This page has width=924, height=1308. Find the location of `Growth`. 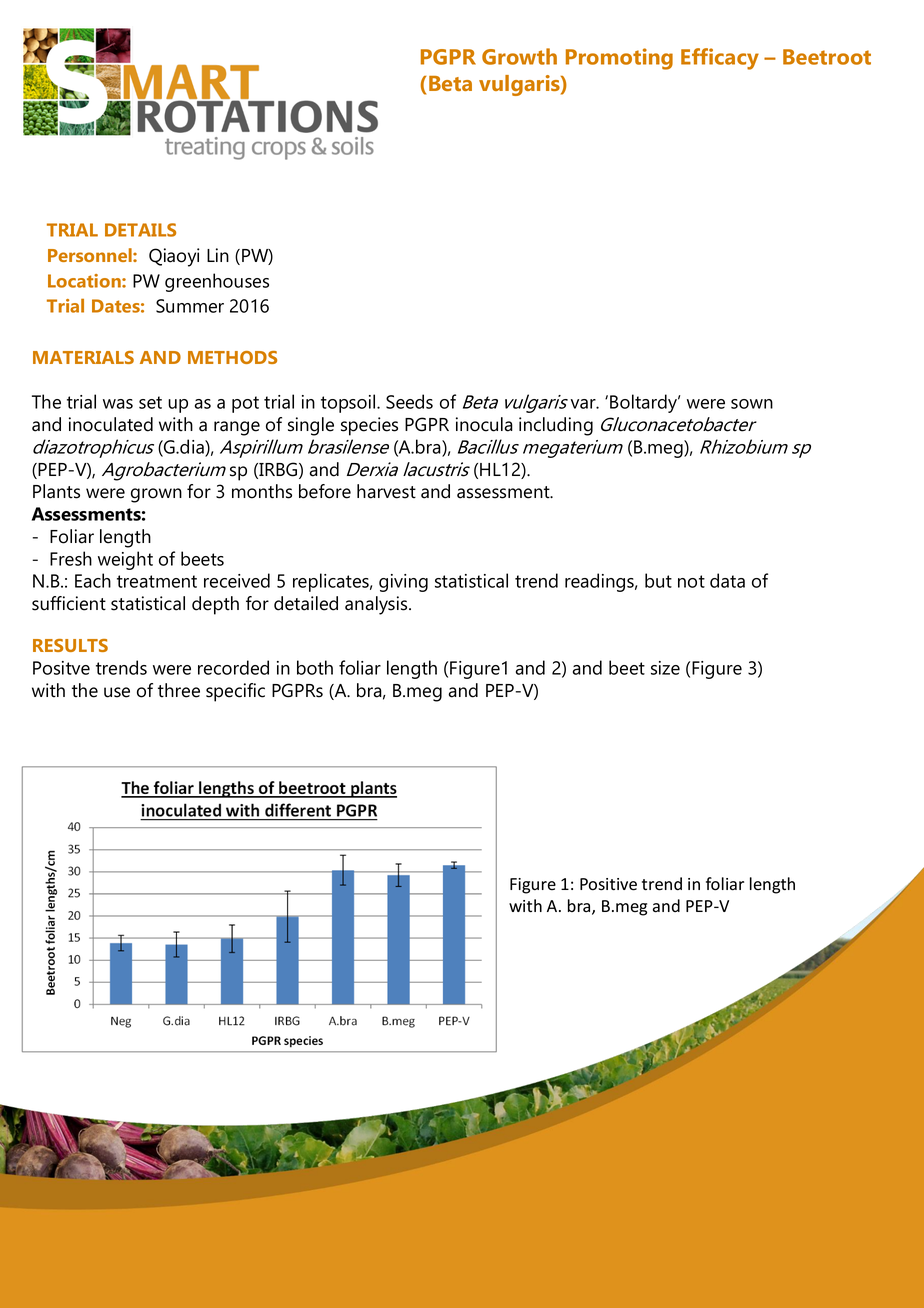

Growth is located at coordinates (519, 56).
